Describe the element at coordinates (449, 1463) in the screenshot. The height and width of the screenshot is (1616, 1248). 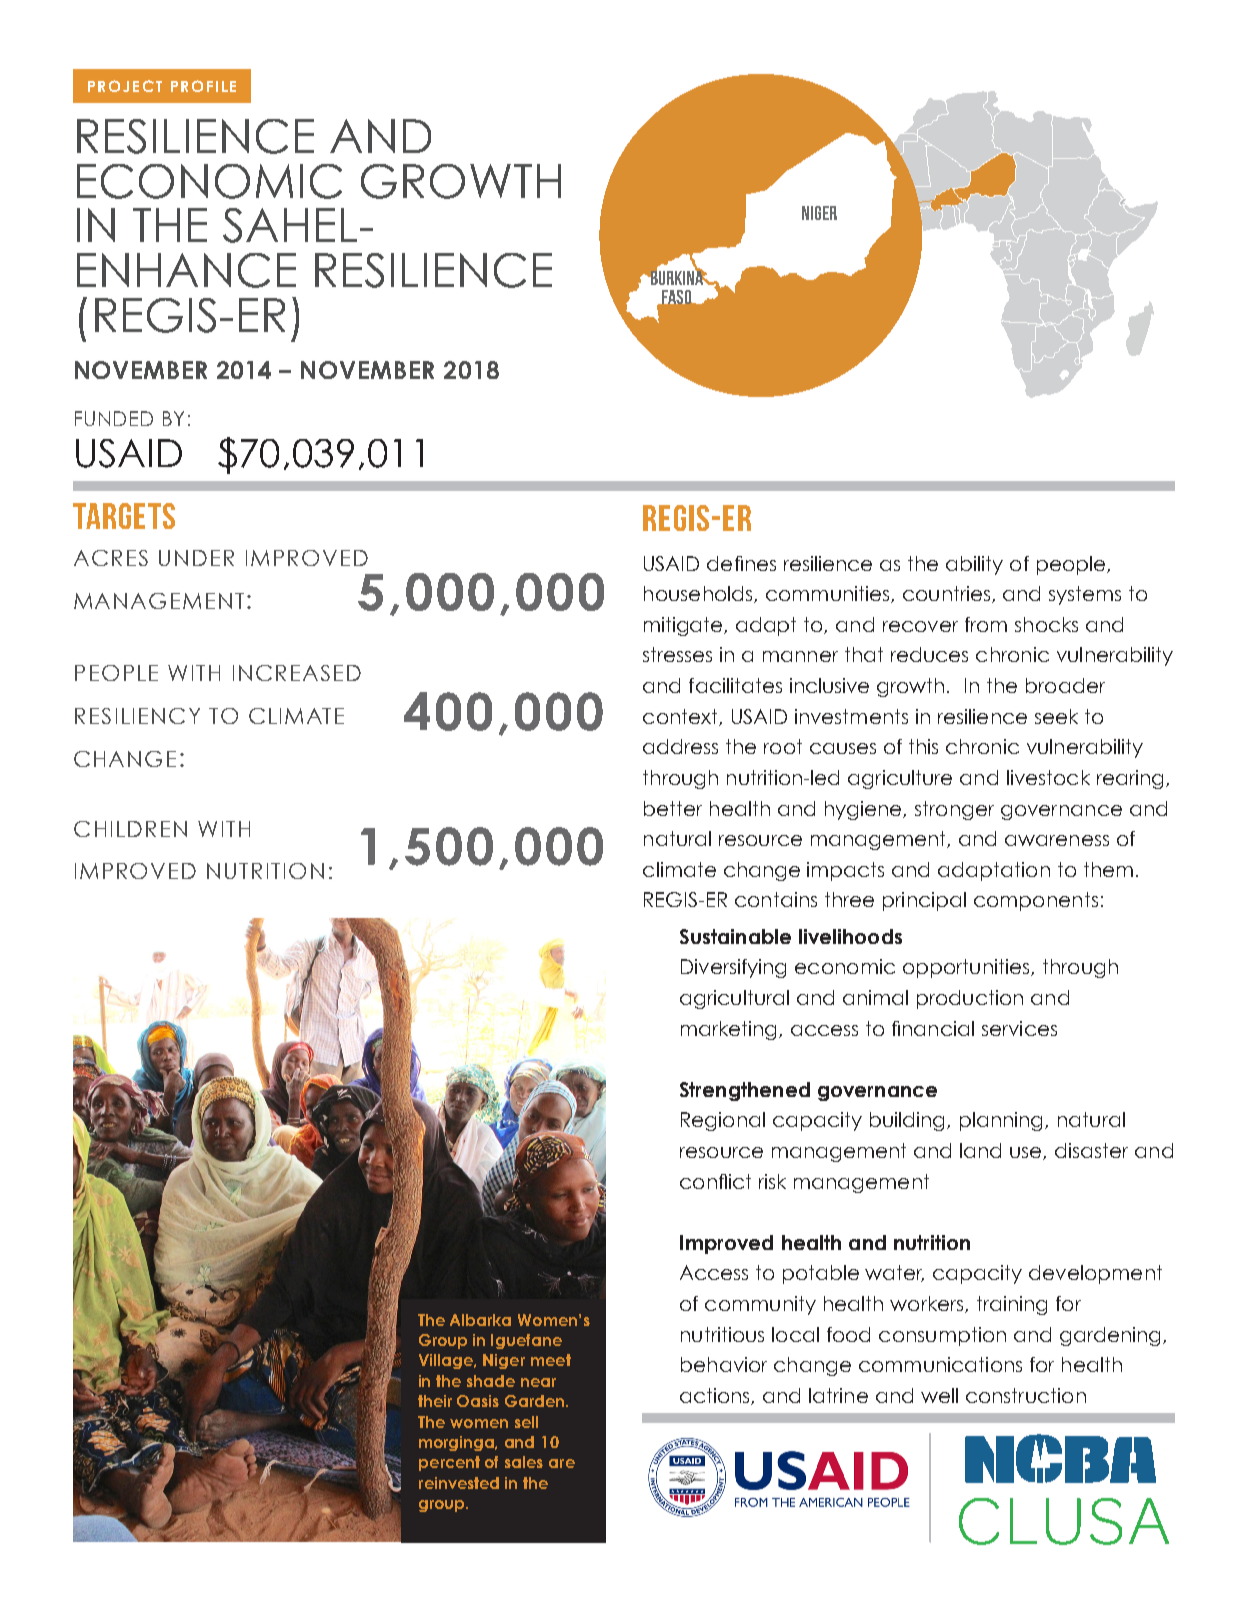
I see `percent` at that location.
